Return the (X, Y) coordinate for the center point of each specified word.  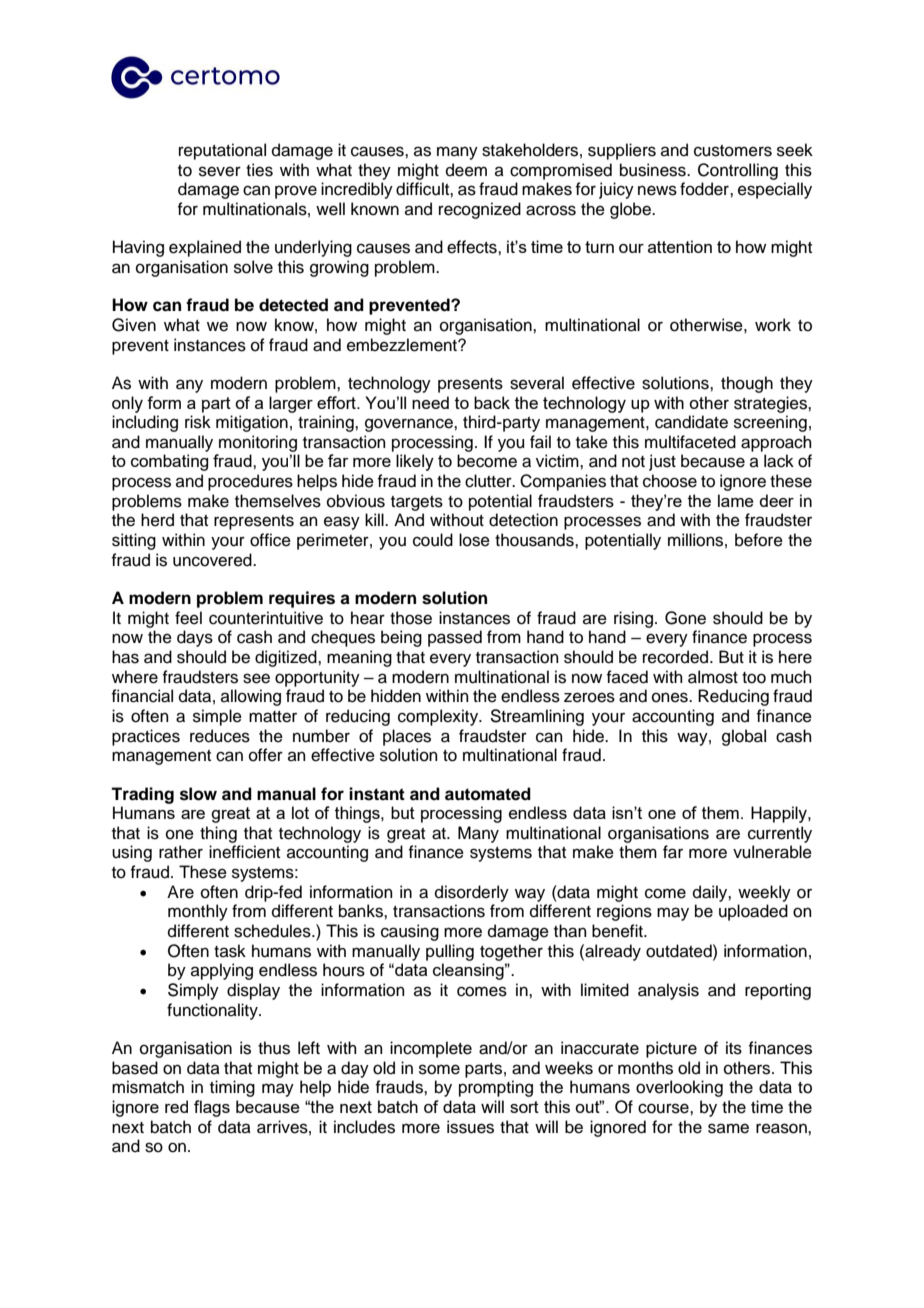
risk (198, 422)
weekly (764, 893)
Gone (685, 618)
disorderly (472, 893)
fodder (705, 189)
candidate (691, 422)
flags (212, 1108)
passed (455, 638)
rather (181, 852)
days (195, 638)
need (430, 402)
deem (466, 170)
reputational (222, 151)
